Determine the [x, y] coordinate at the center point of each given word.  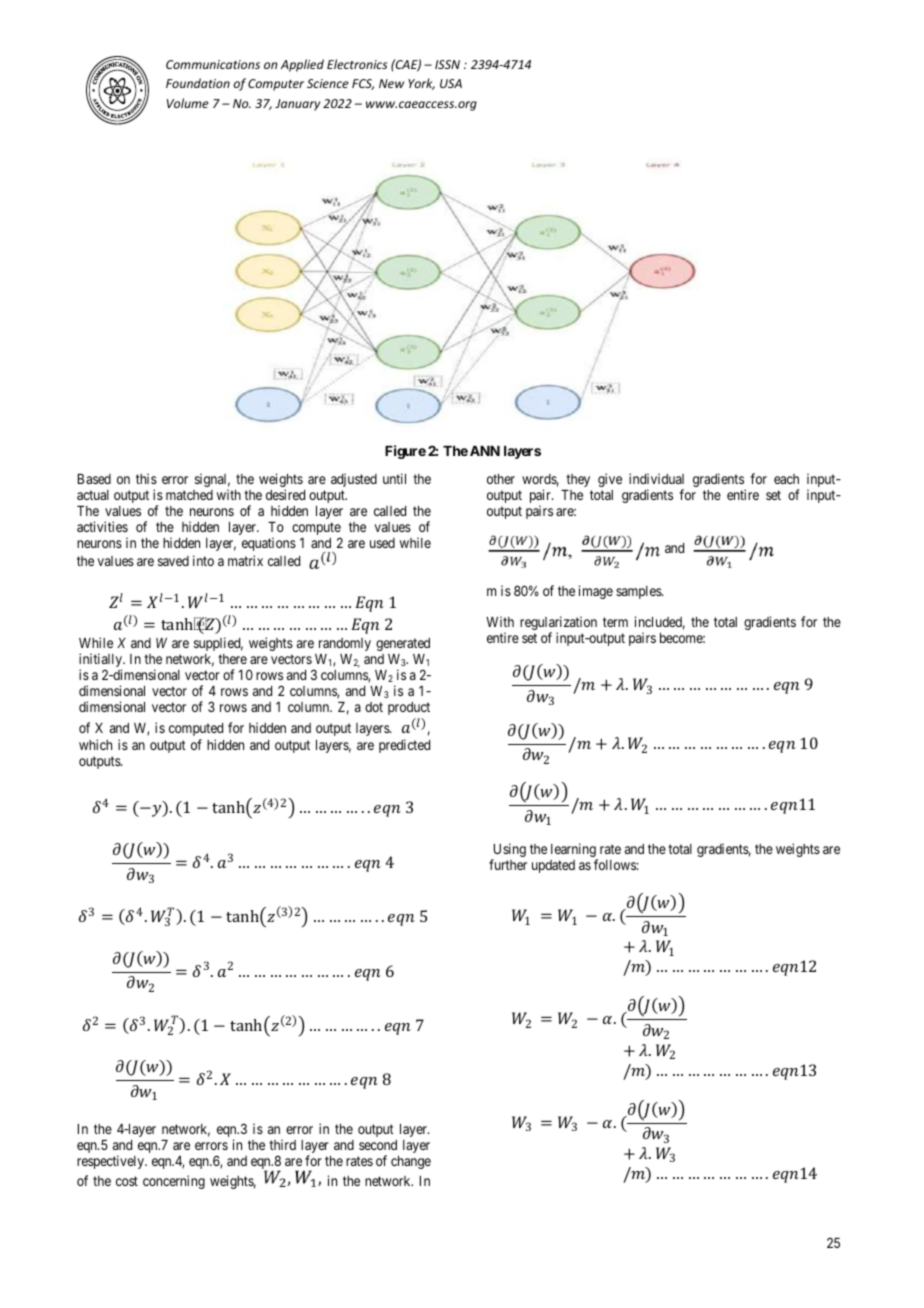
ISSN [447, 64]
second [378, 1145]
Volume [187, 103]
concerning [174, 1182]
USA [451, 83]
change [411, 1162]
